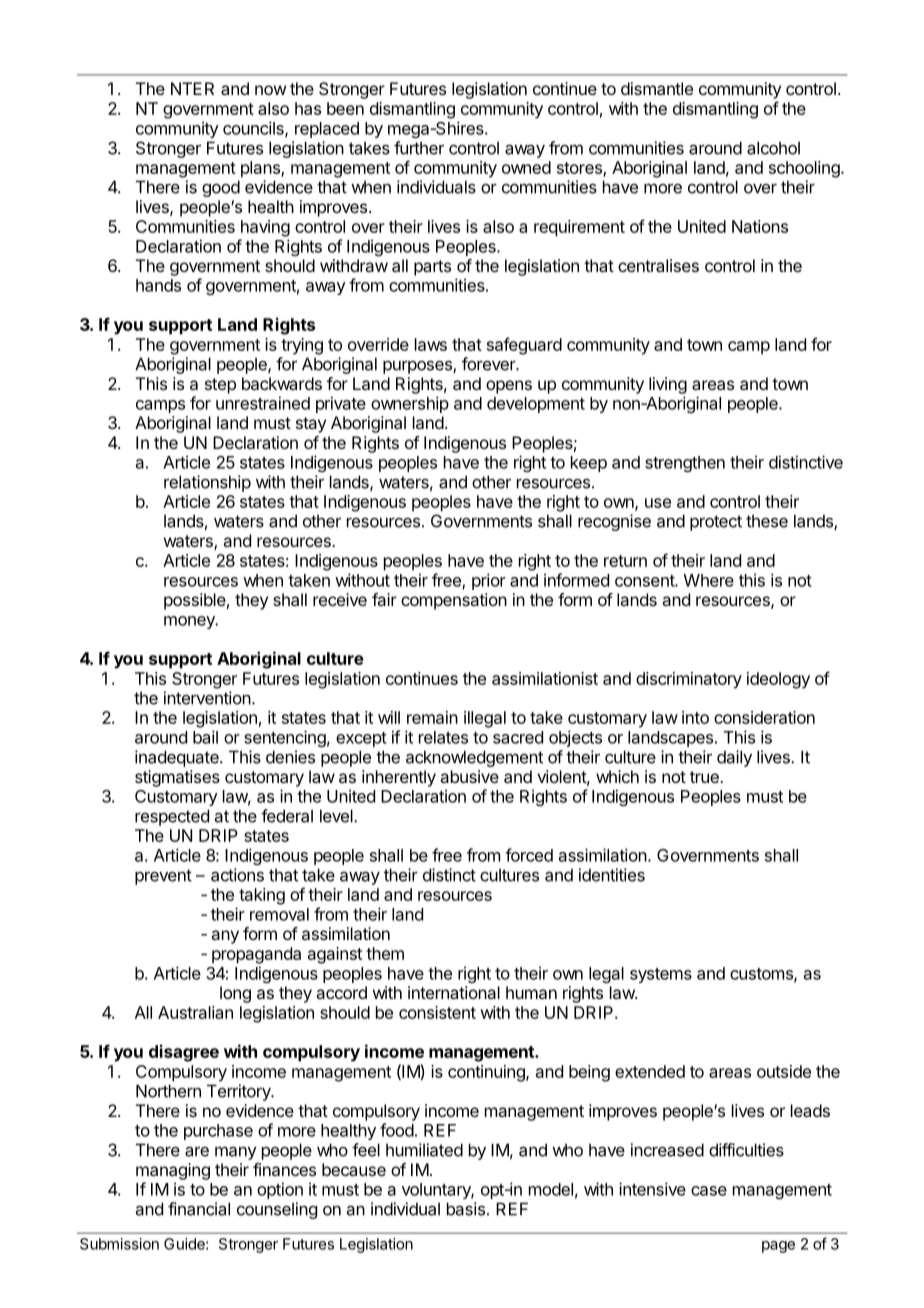  Describe the element at coordinates (199, 1209) in the screenshot. I see `financial` at that location.
